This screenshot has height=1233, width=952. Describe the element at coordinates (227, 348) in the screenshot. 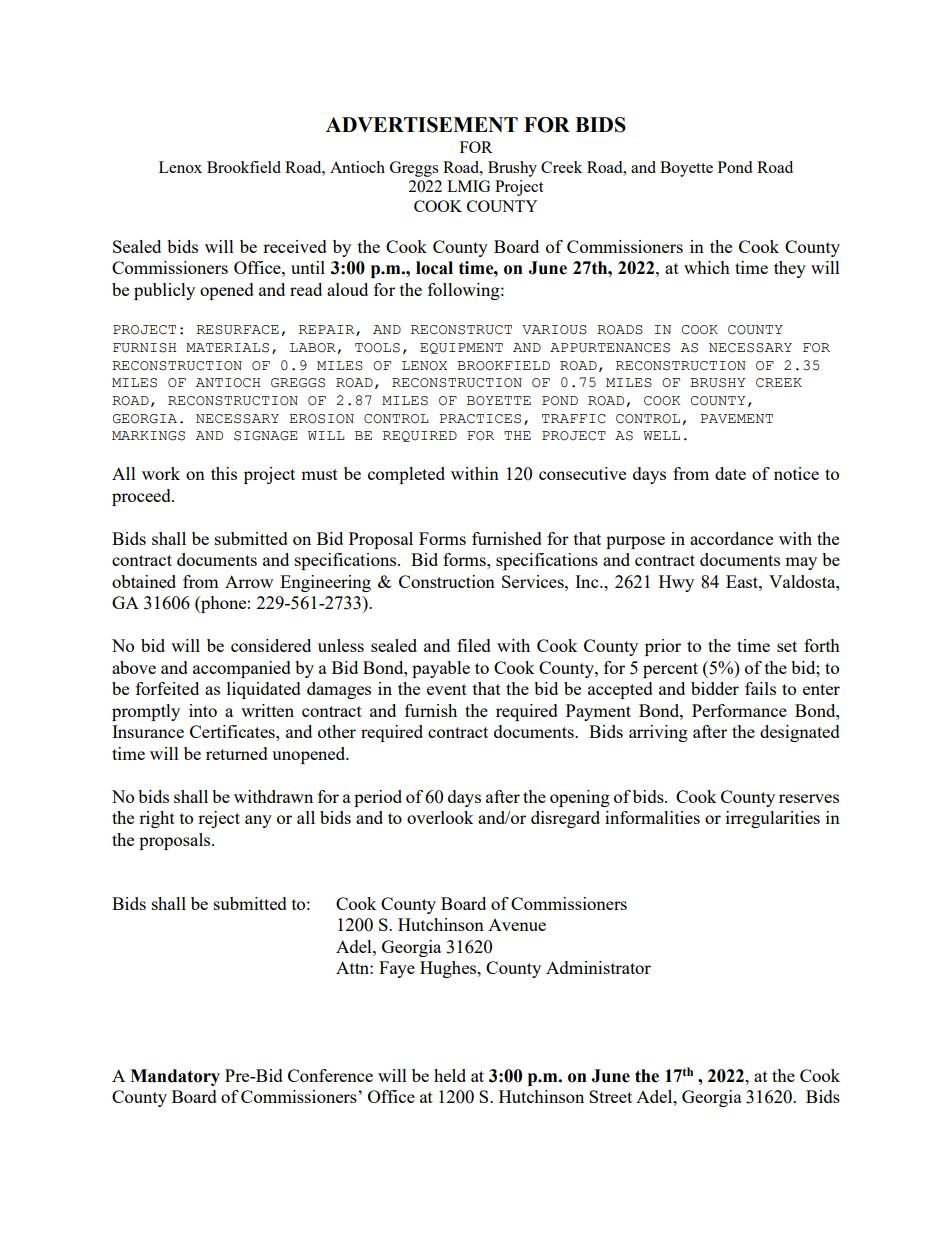

I see `MATERIALS` at that location.
